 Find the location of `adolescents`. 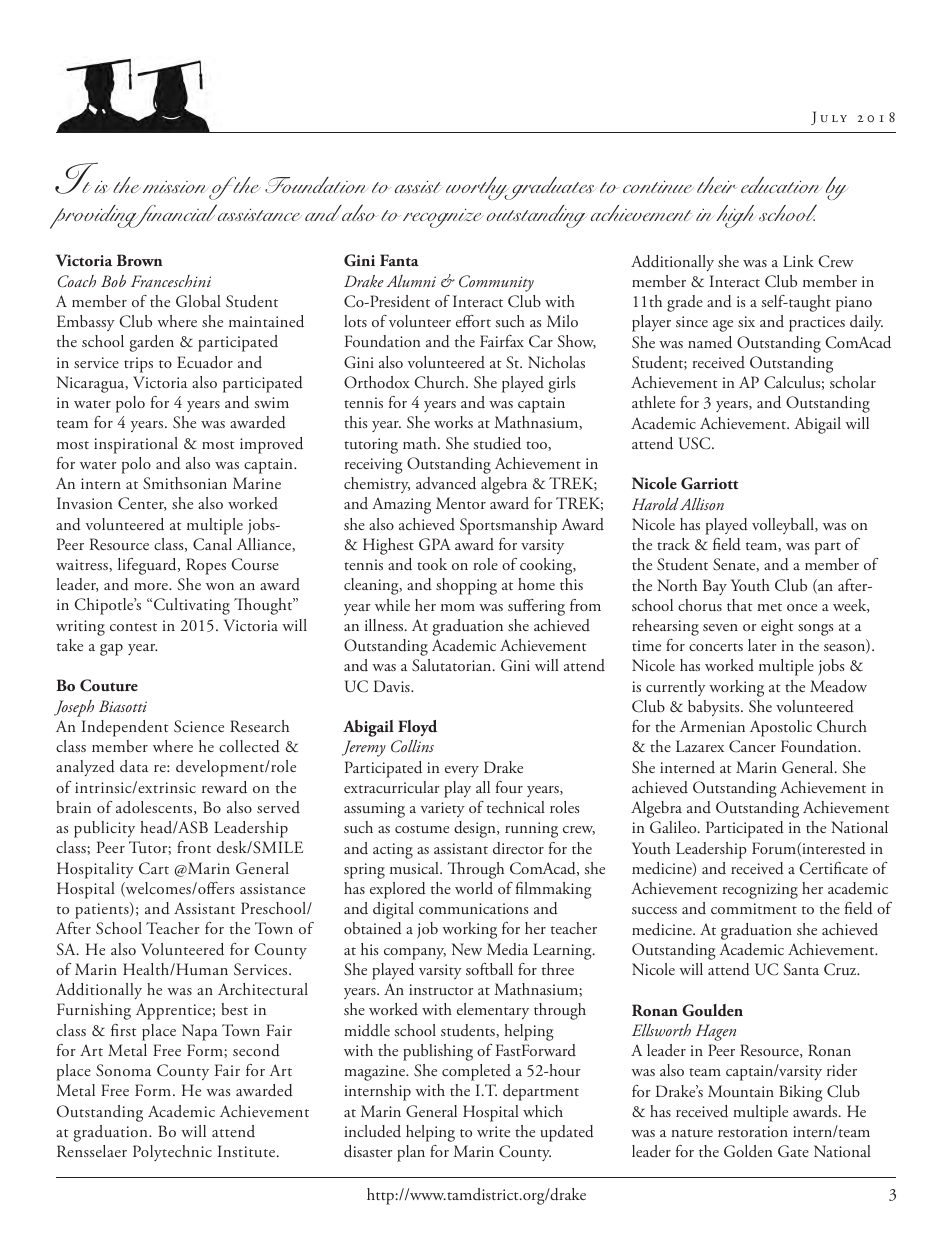

adolescents is located at coordinates (155, 808).
